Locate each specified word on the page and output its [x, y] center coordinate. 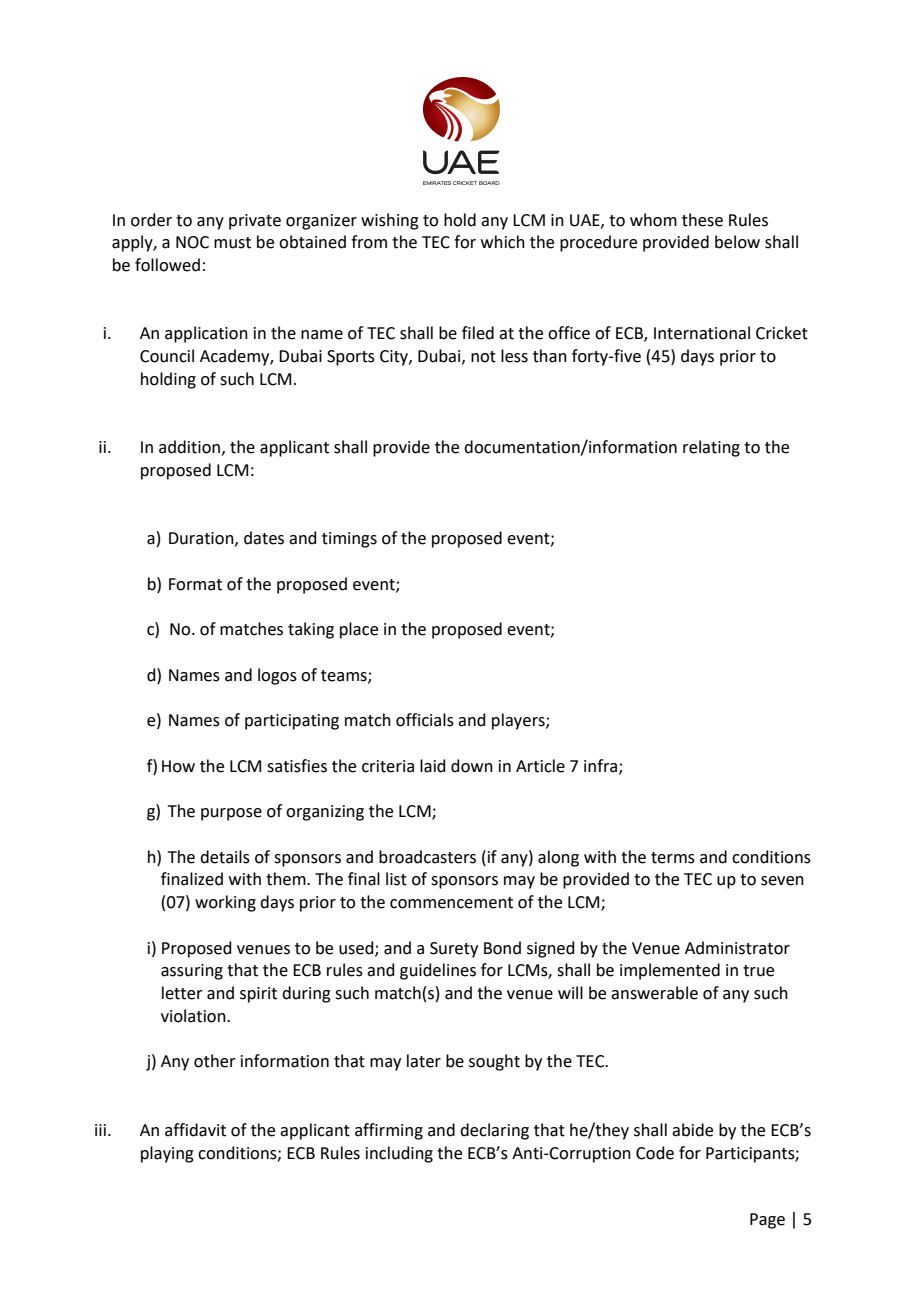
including [399, 1154]
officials [425, 720]
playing [167, 1154]
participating [292, 722]
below [737, 242]
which [503, 242]
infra [602, 766]
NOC [192, 242]
